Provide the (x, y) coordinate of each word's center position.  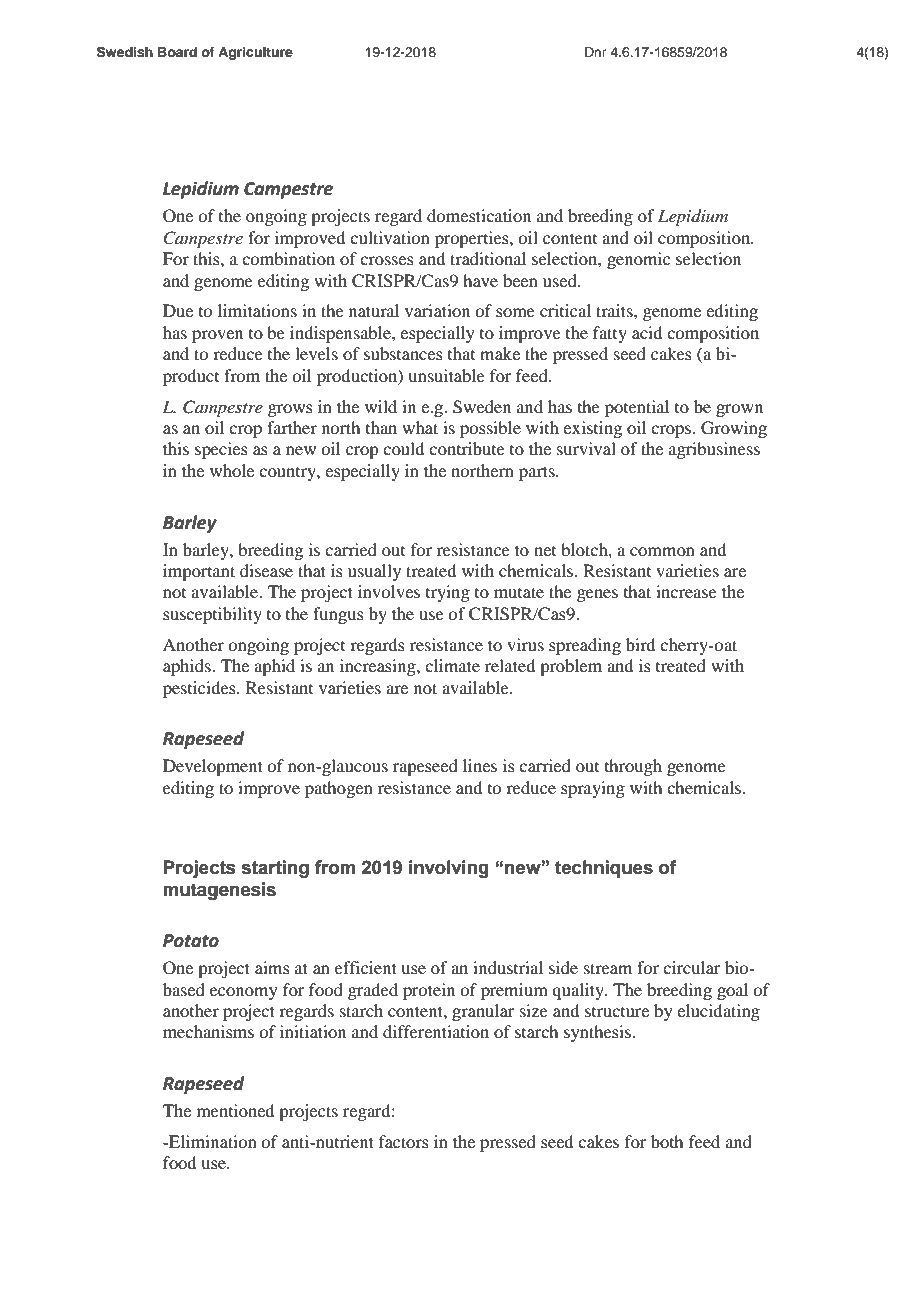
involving (449, 869)
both (667, 1141)
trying (448, 593)
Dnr (596, 52)
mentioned (235, 1110)
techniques (604, 869)
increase (686, 591)
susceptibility (212, 615)
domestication (479, 215)
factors (404, 1141)
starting (275, 869)
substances (403, 353)
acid (647, 332)
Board (177, 52)
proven (217, 336)
